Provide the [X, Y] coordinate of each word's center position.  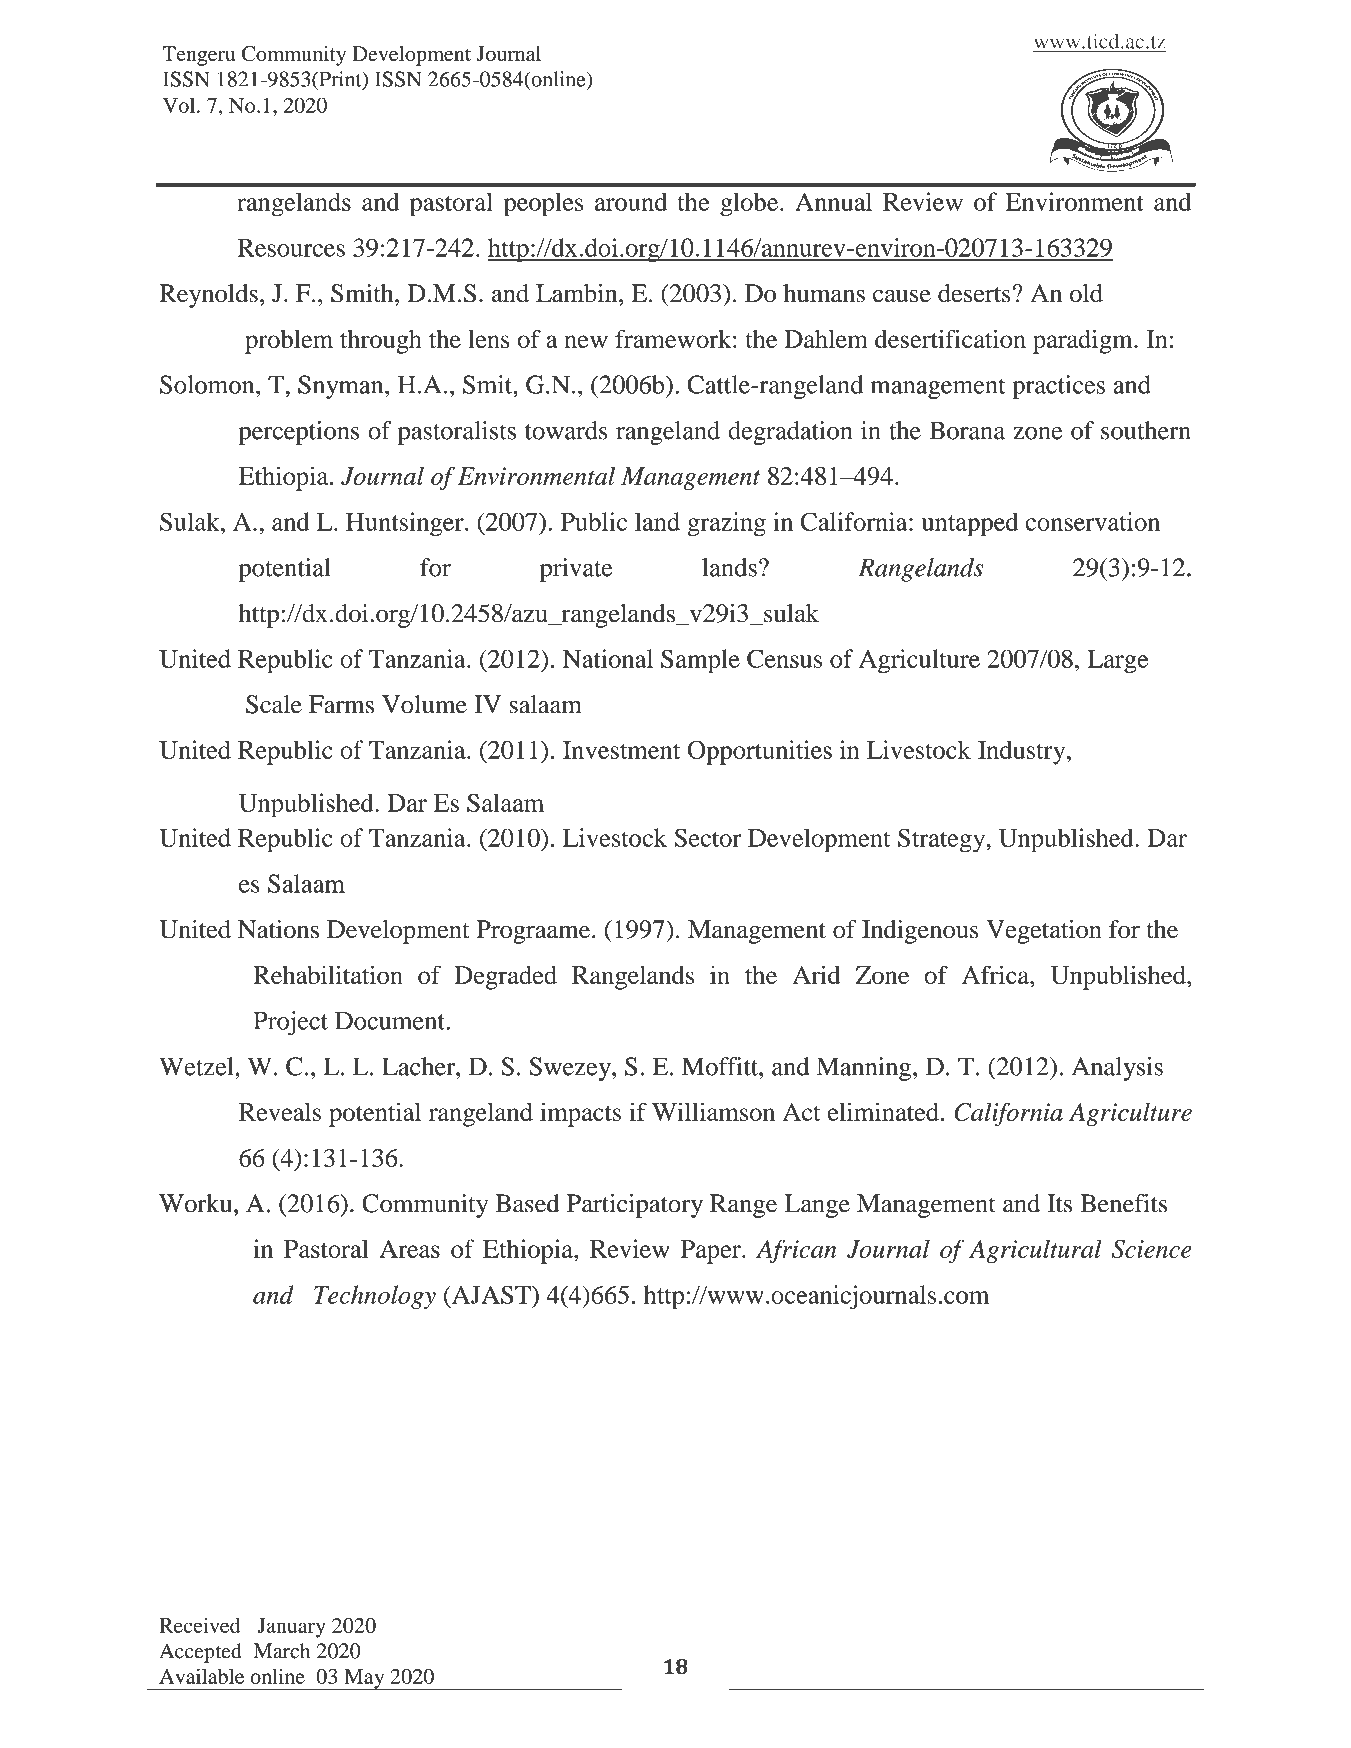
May [364, 1679]
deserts [974, 293]
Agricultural [1035, 1251]
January [292, 1628]
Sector [707, 837]
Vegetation [1044, 932]
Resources [291, 248]
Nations [278, 929]
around [631, 201]
